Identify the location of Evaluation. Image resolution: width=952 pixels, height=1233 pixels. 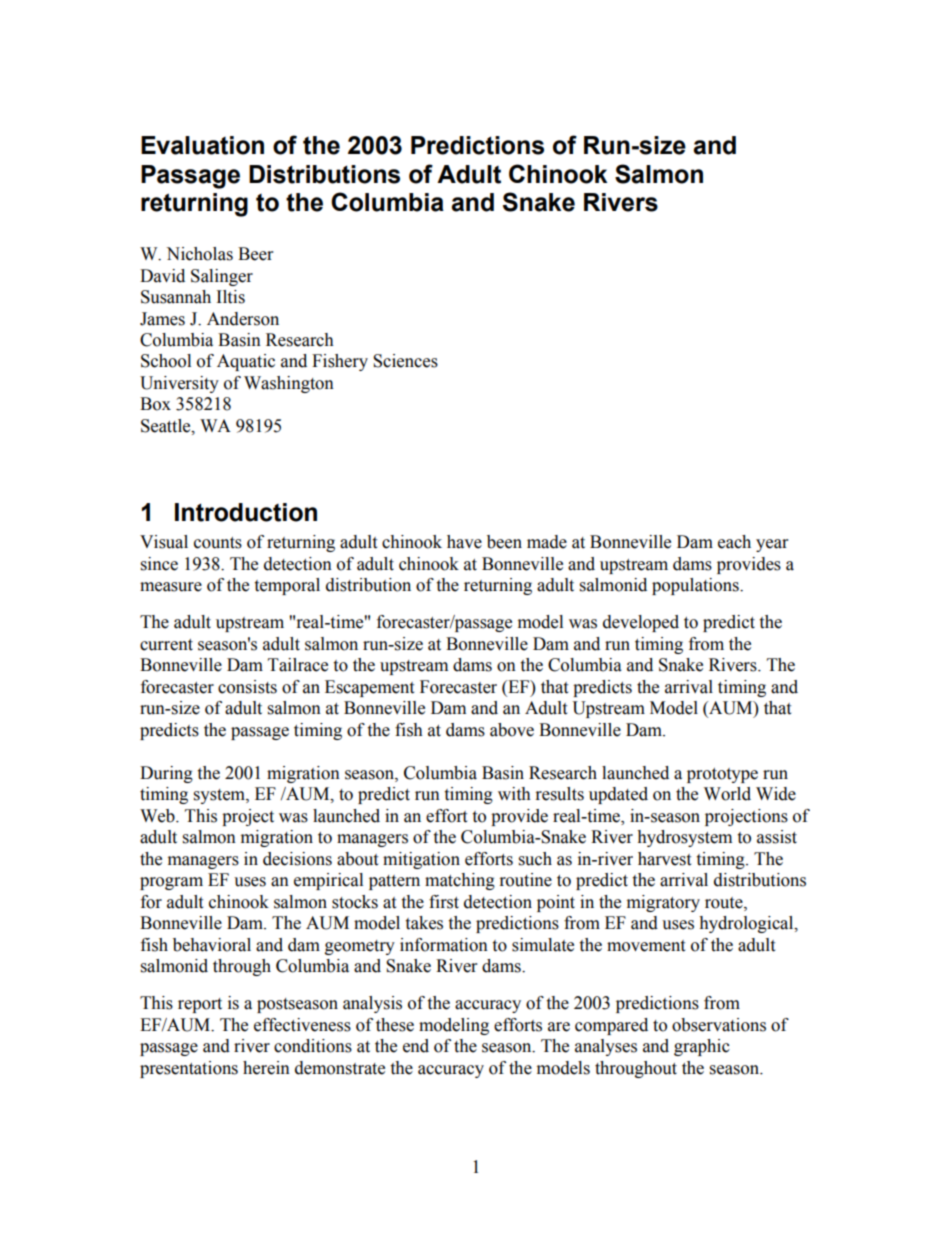
(202, 145).
